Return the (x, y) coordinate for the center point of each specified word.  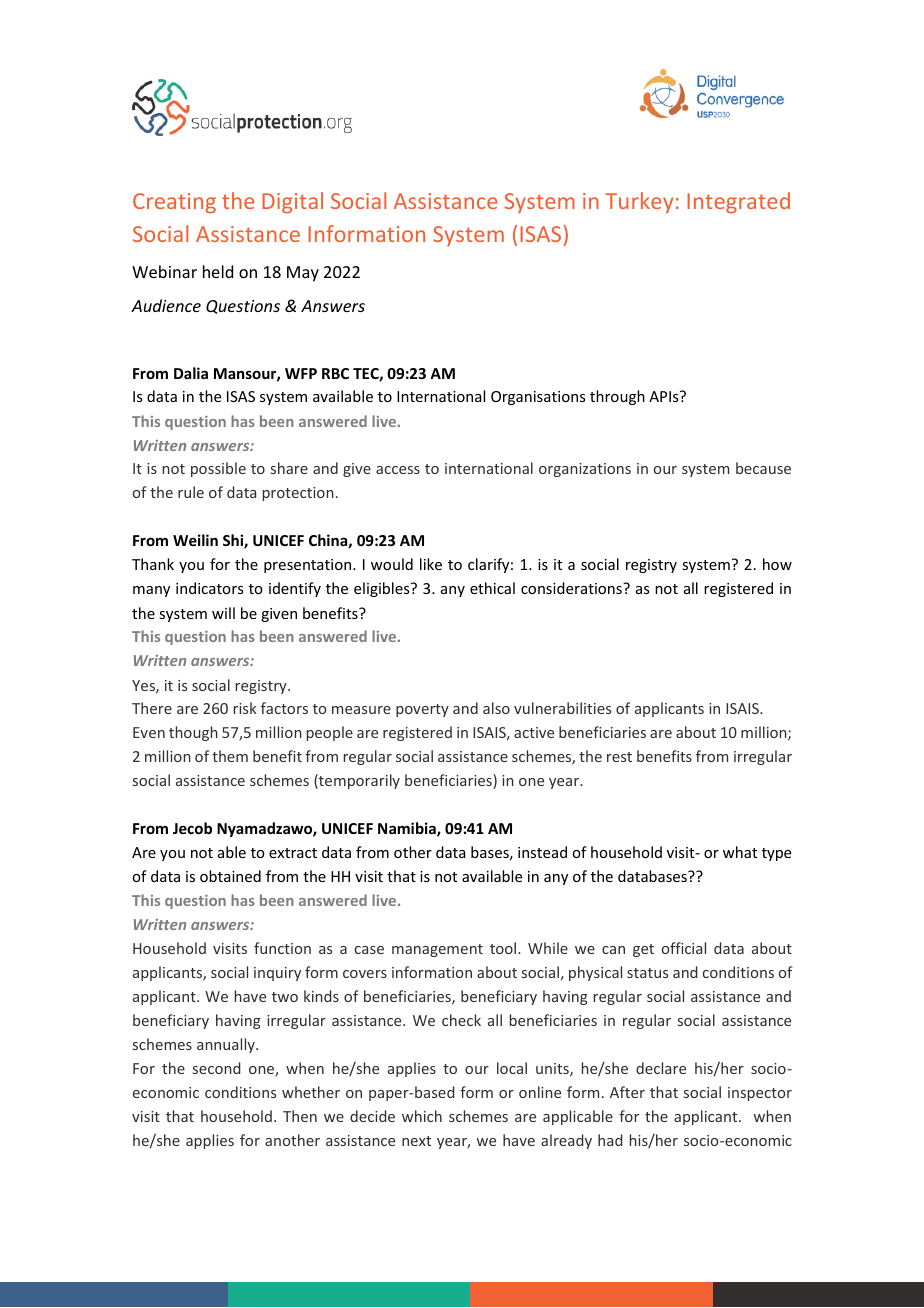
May (303, 274)
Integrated (738, 203)
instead (542, 852)
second (217, 1068)
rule (191, 492)
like (431, 564)
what (740, 852)
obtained (230, 876)
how (777, 564)
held (218, 271)
